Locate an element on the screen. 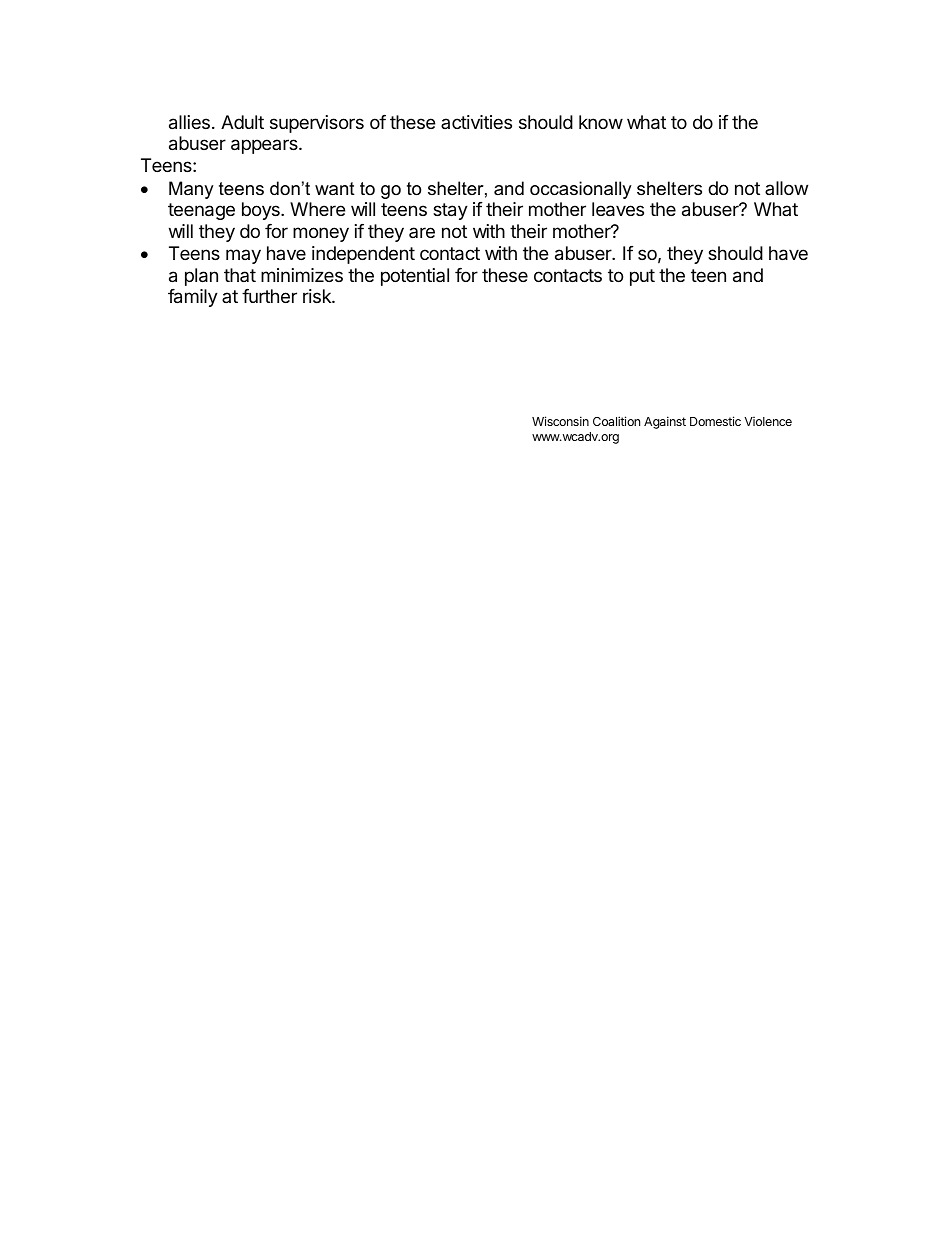 The width and height of the screenshot is (952, 1233). potential is located at coordinates (415, 277).
